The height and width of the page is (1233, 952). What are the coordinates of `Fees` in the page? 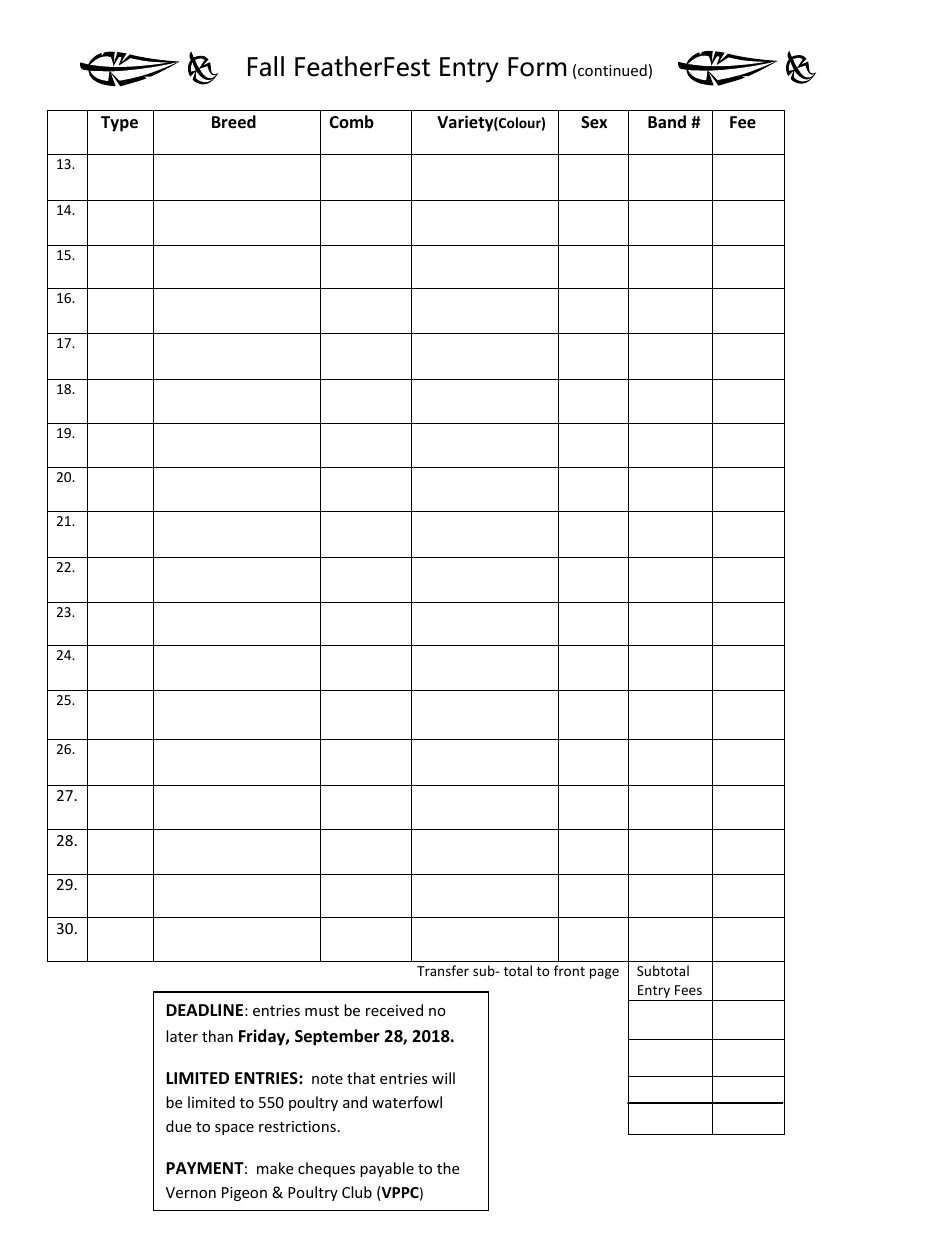 It's located at (688, 990).
